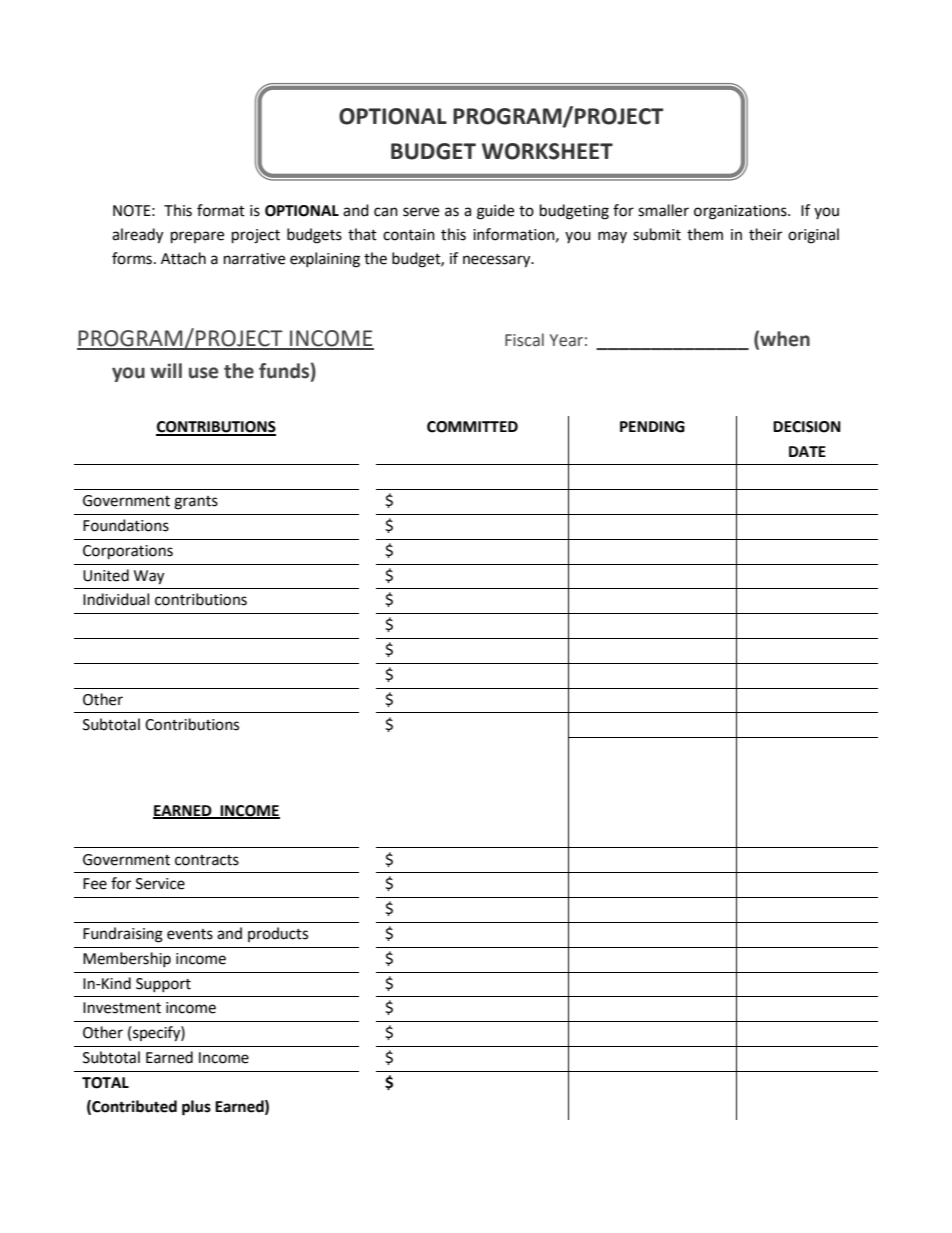 This document has width=952, height=1233. I want to click on serve, so click(421, 212).
